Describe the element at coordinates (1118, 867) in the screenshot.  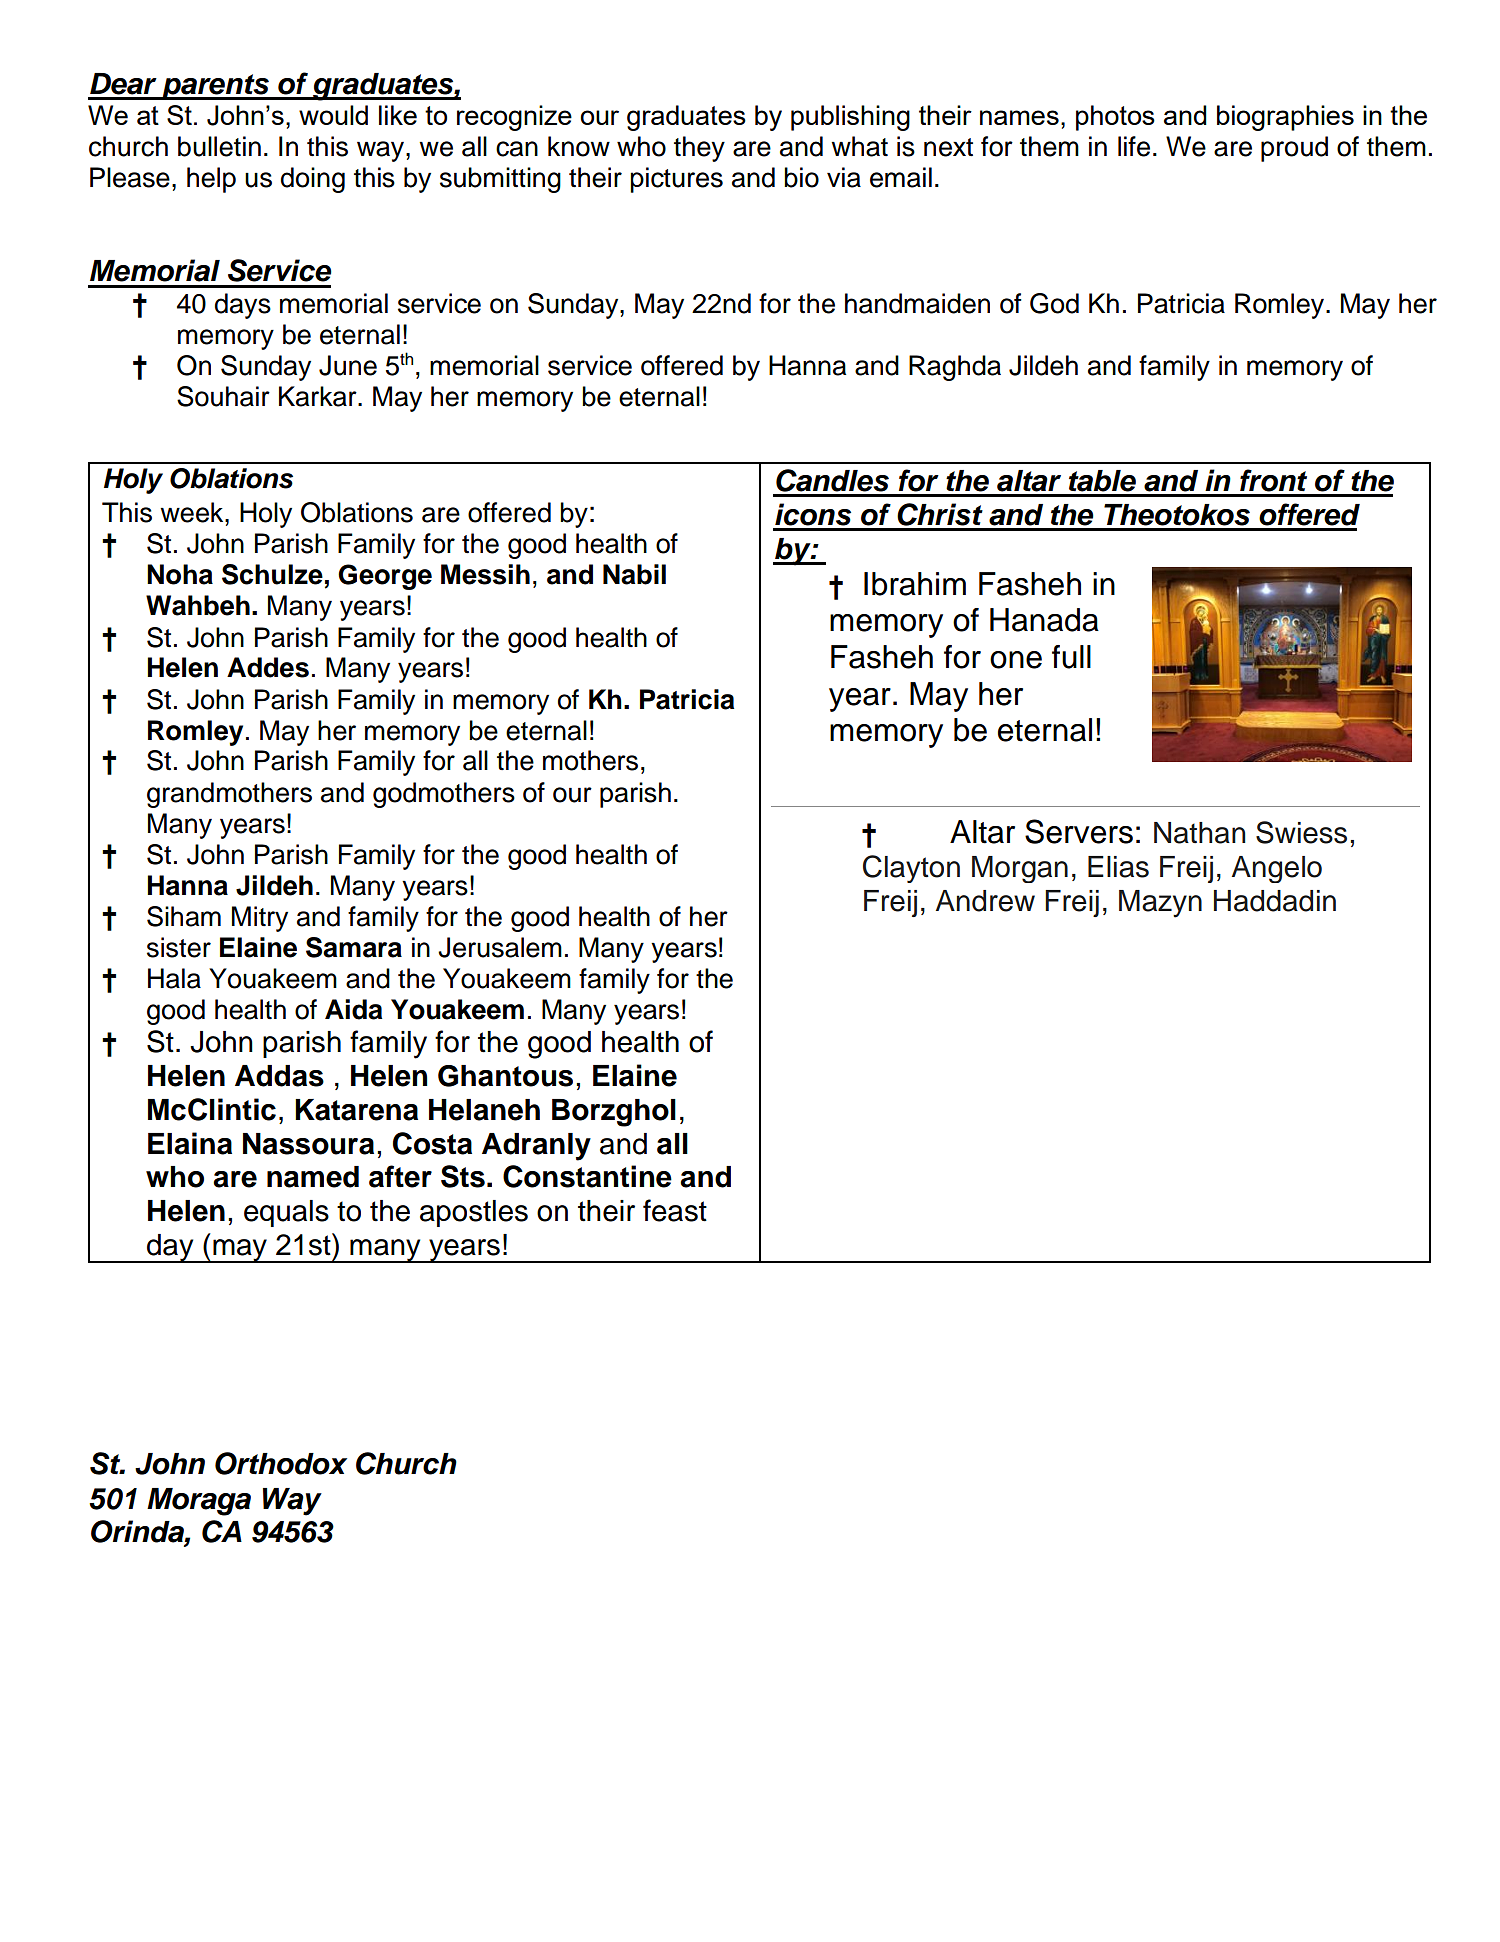
I see `Elias` at that location.
